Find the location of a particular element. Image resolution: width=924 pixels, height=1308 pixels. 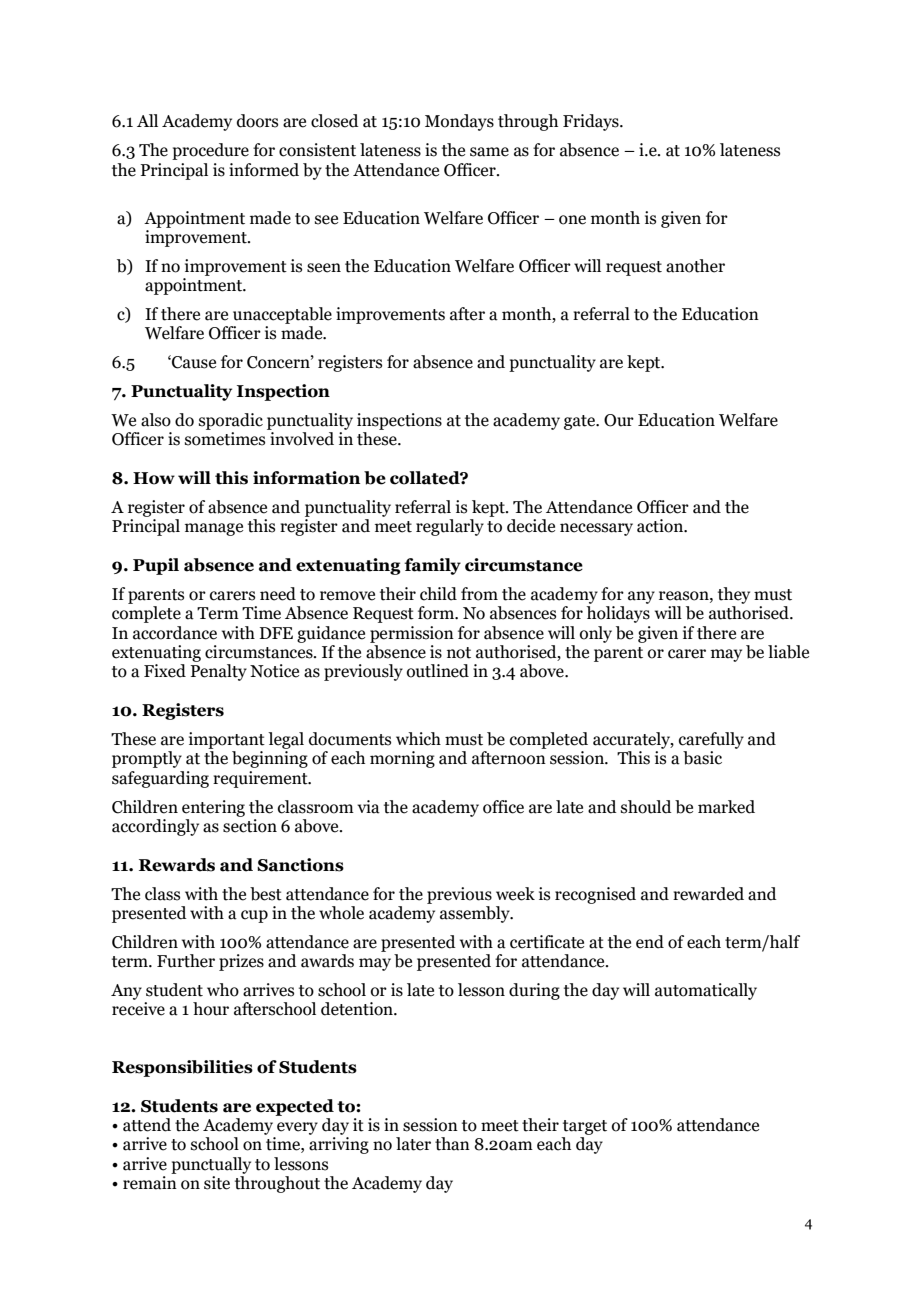

outlined is located at coordinates (438, 671).
